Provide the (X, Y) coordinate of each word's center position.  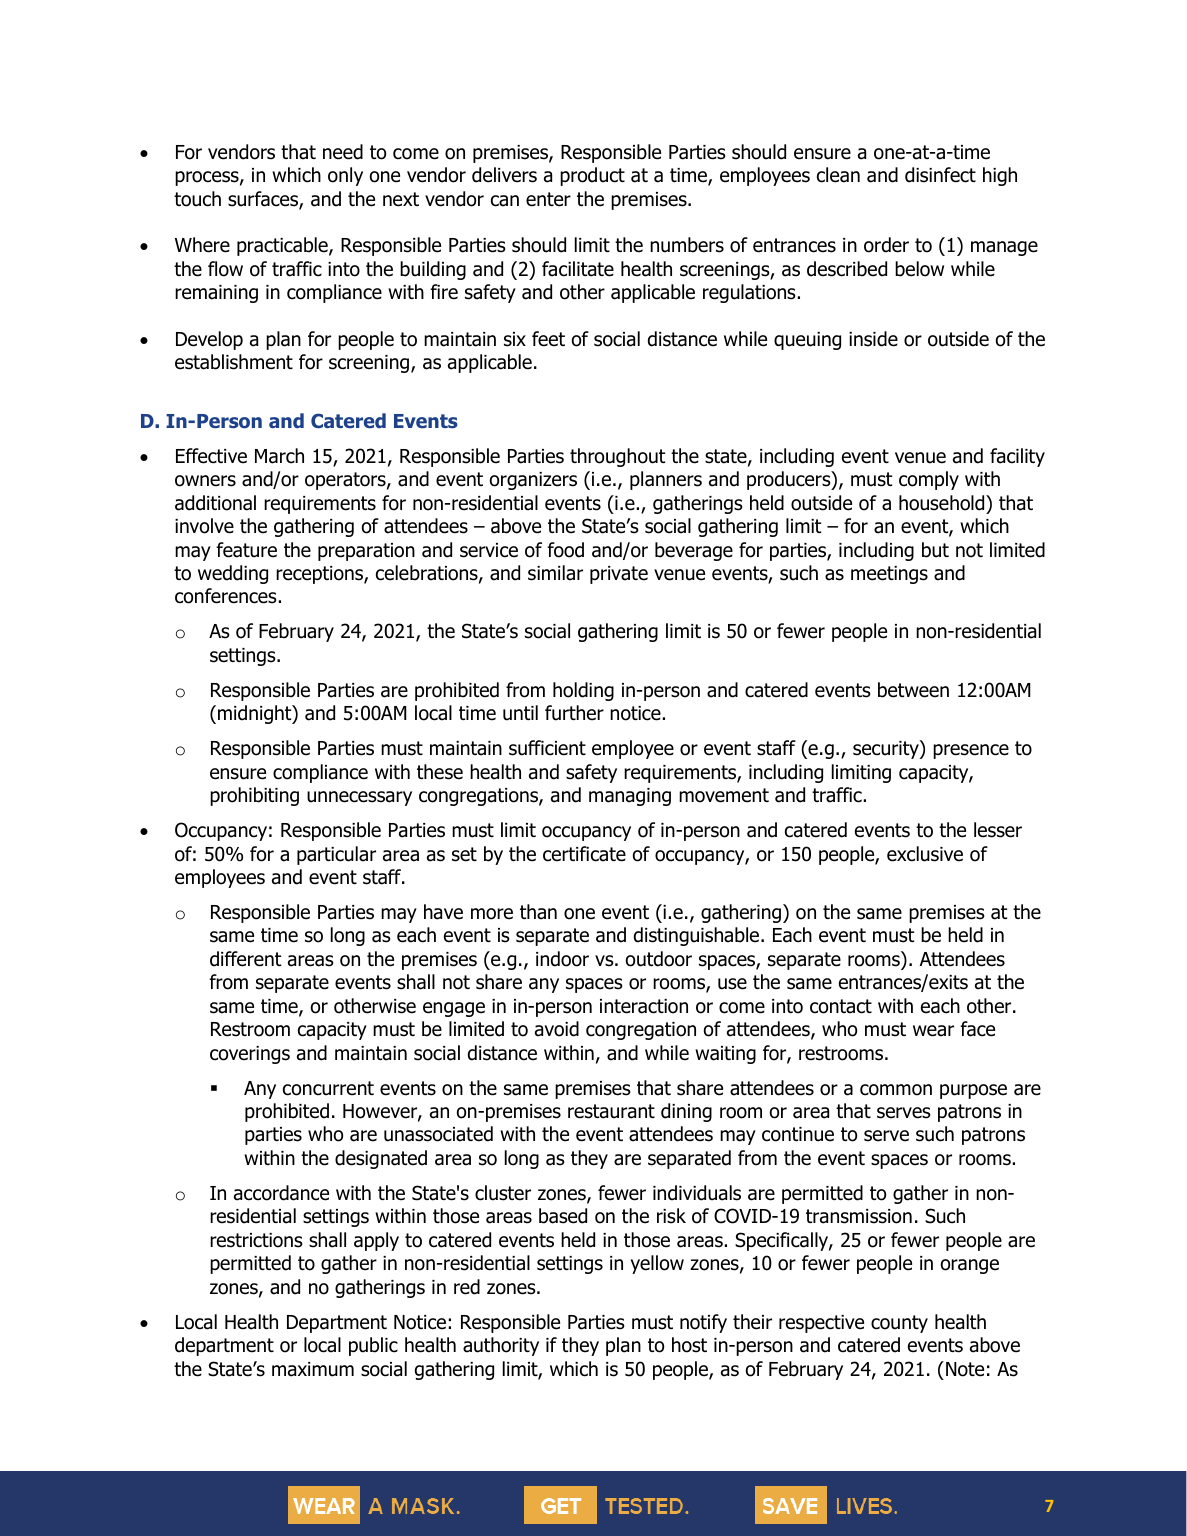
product (592, 176)
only (345, 176)
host (689, 1345)
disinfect (940, 175)
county (899, 1324)
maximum (313, 1369)
